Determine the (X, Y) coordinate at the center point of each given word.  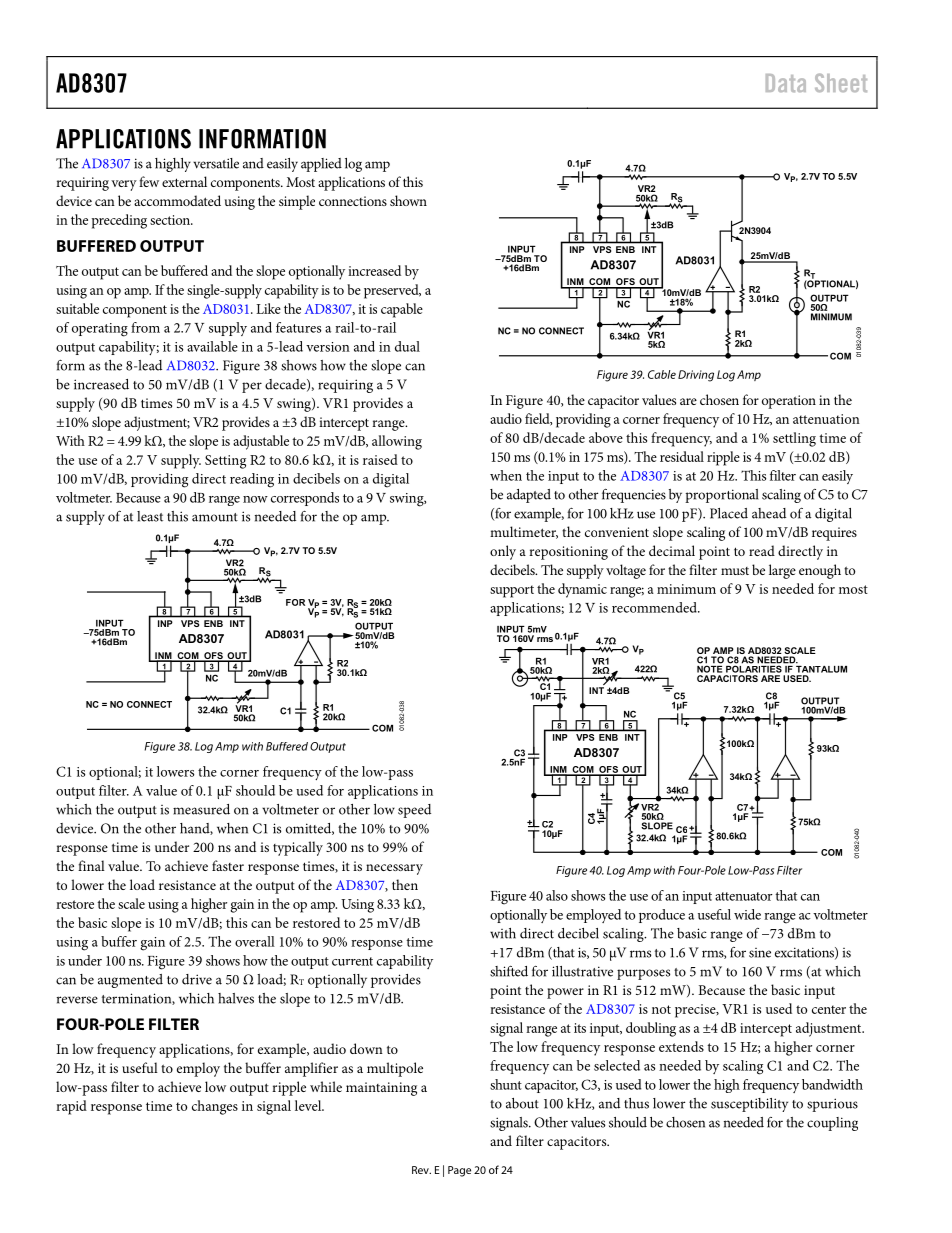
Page (459, 1171)
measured (201, 809)
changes (215, 1107)
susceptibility (749, 1105)
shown (408, 200)
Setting (225, 462)
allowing (397, 442)
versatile (216, 163)
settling (794, 439)
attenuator (744, 896)
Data (786, 83)
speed (414, 811)
